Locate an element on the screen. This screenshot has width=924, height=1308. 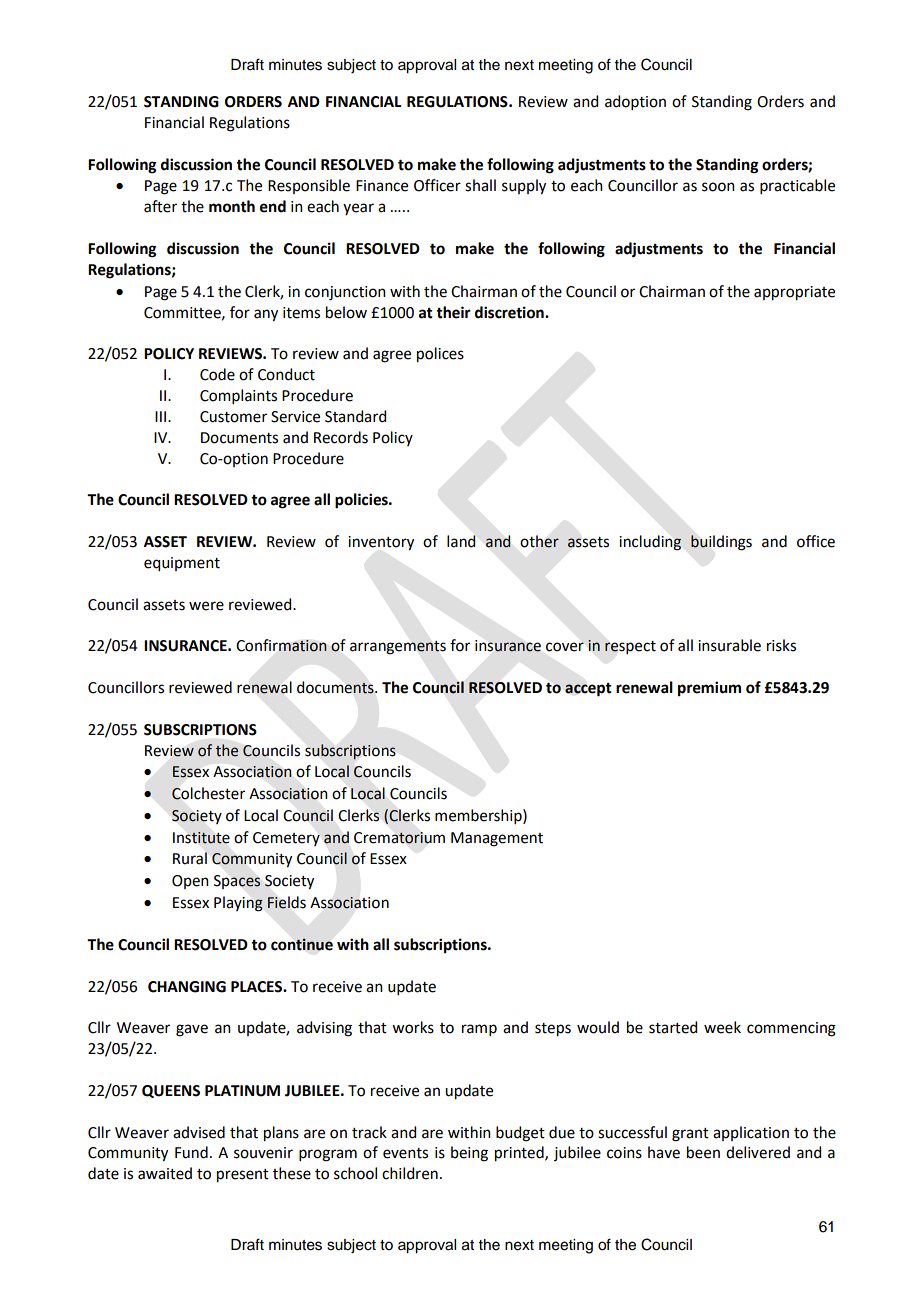
Confirmation is located at coordinates (281, 645).
